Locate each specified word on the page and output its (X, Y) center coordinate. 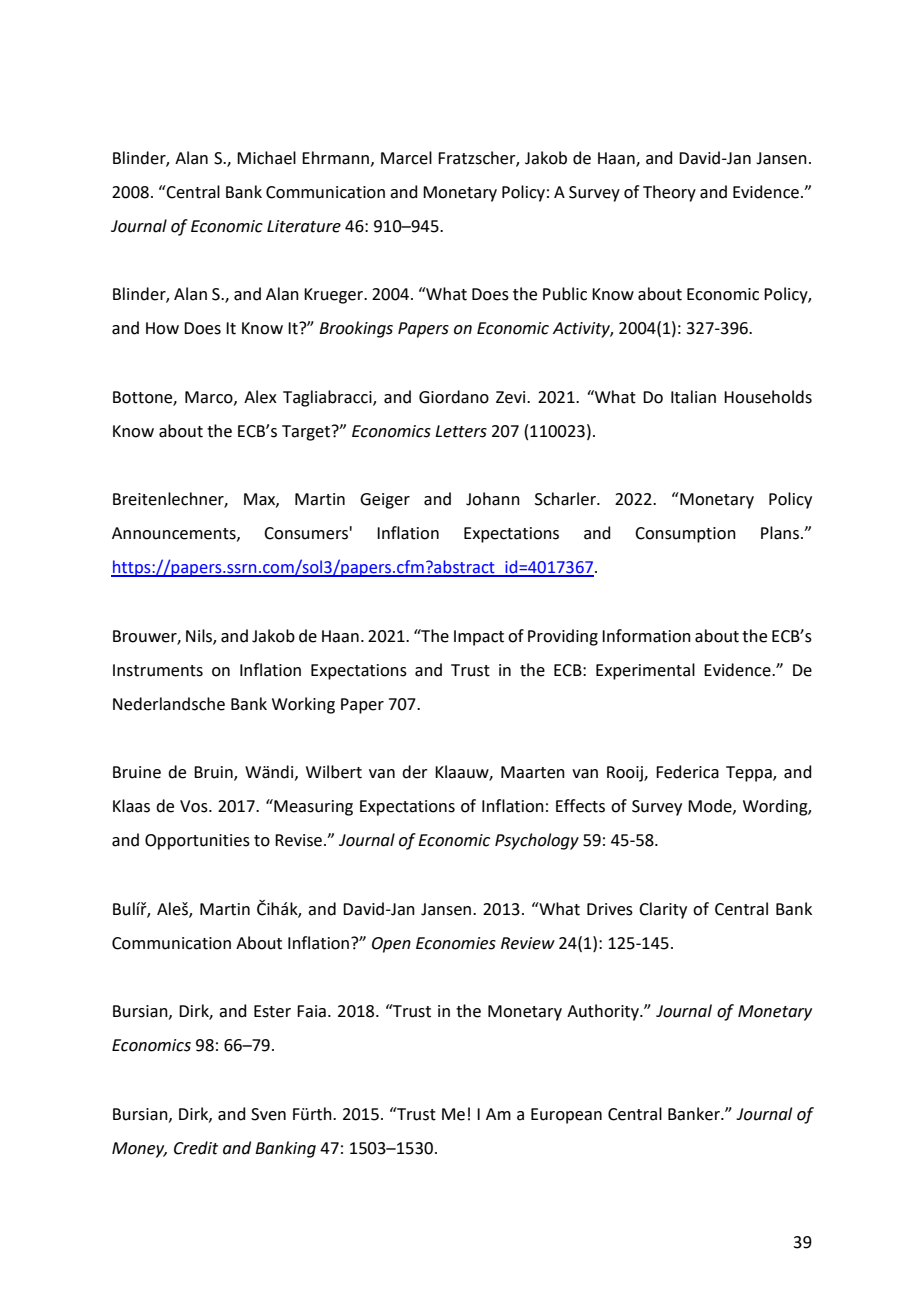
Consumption (685, 535)
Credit (196, 1148)
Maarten (533, 772)
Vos (195, 806)
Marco (210, 398)
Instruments (158, 670)
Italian (693, 397)
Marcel (406, 158)
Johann (493, 499)
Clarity (663, 910)
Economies (456, 943)
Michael (266, 158)
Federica (687, 772)
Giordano (454, 397)
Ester (272, 1011)
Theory (669, 193)
